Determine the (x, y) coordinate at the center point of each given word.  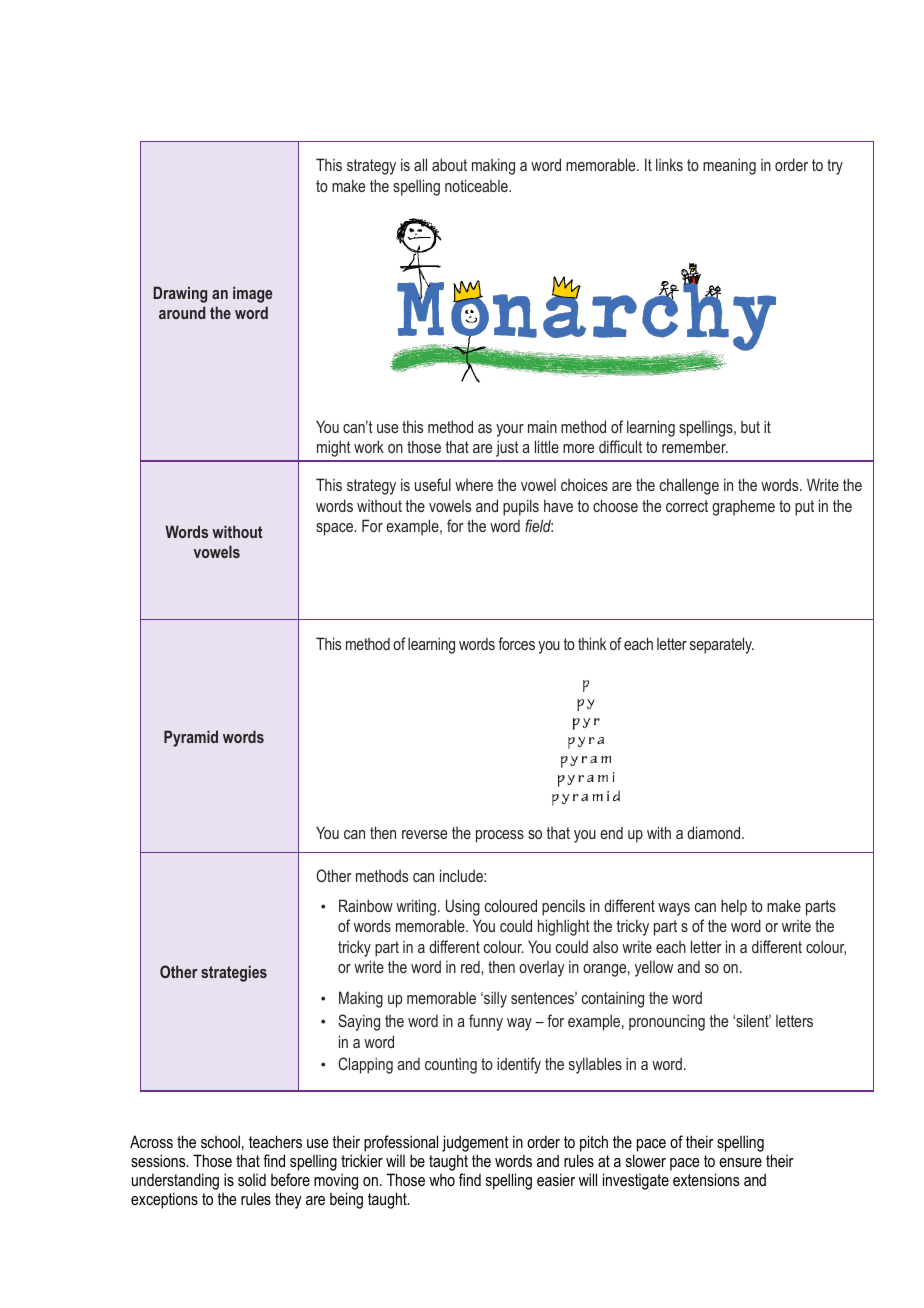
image (252, 294)
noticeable (477, 185)
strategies (234, 973)
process (500, 836)
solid (252, 1179)
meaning (729, 166)
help (734, 907)
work (369, 446)
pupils (521, 507)
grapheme (743, 507)
